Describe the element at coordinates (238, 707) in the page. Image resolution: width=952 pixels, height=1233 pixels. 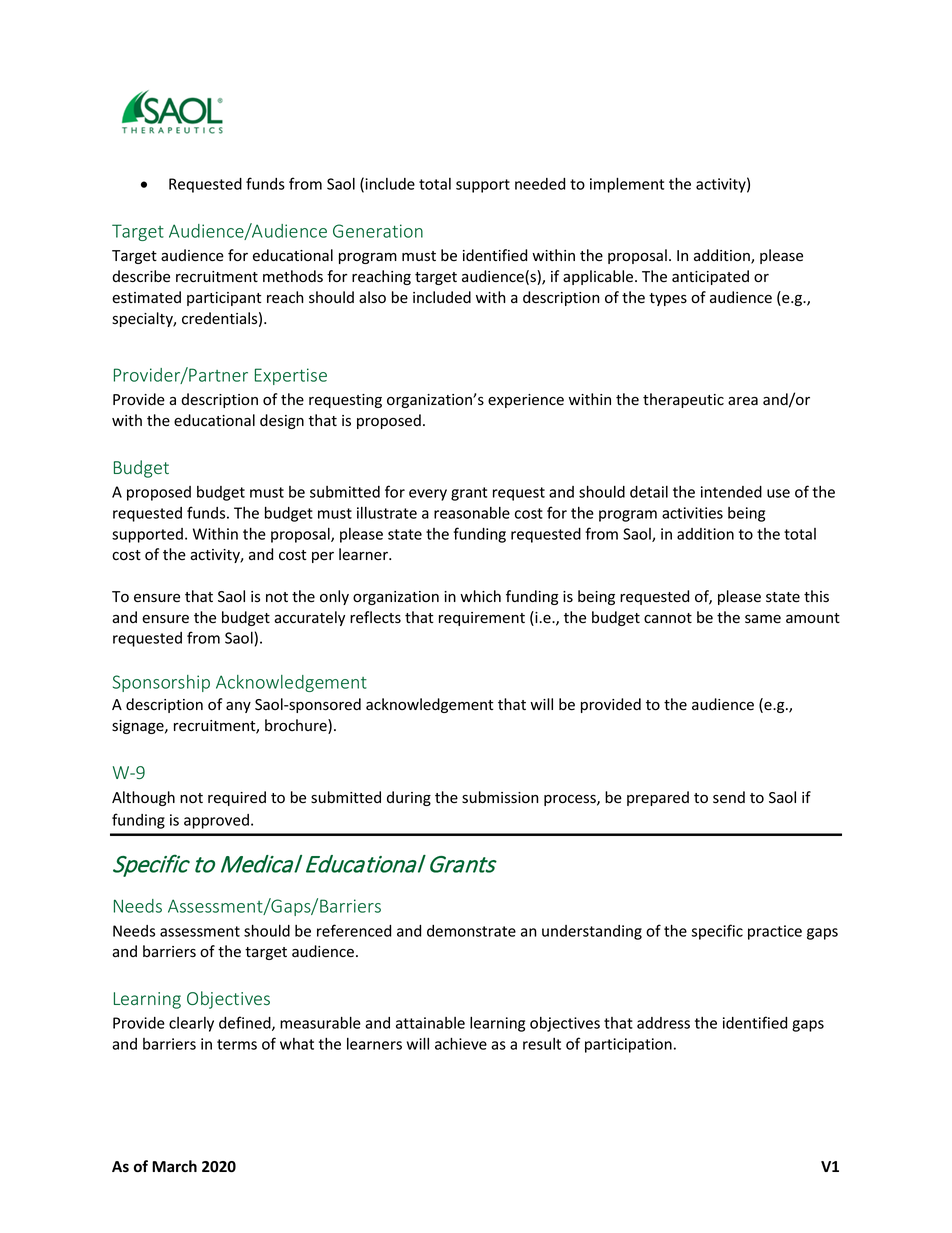
I see `any` at that location.
